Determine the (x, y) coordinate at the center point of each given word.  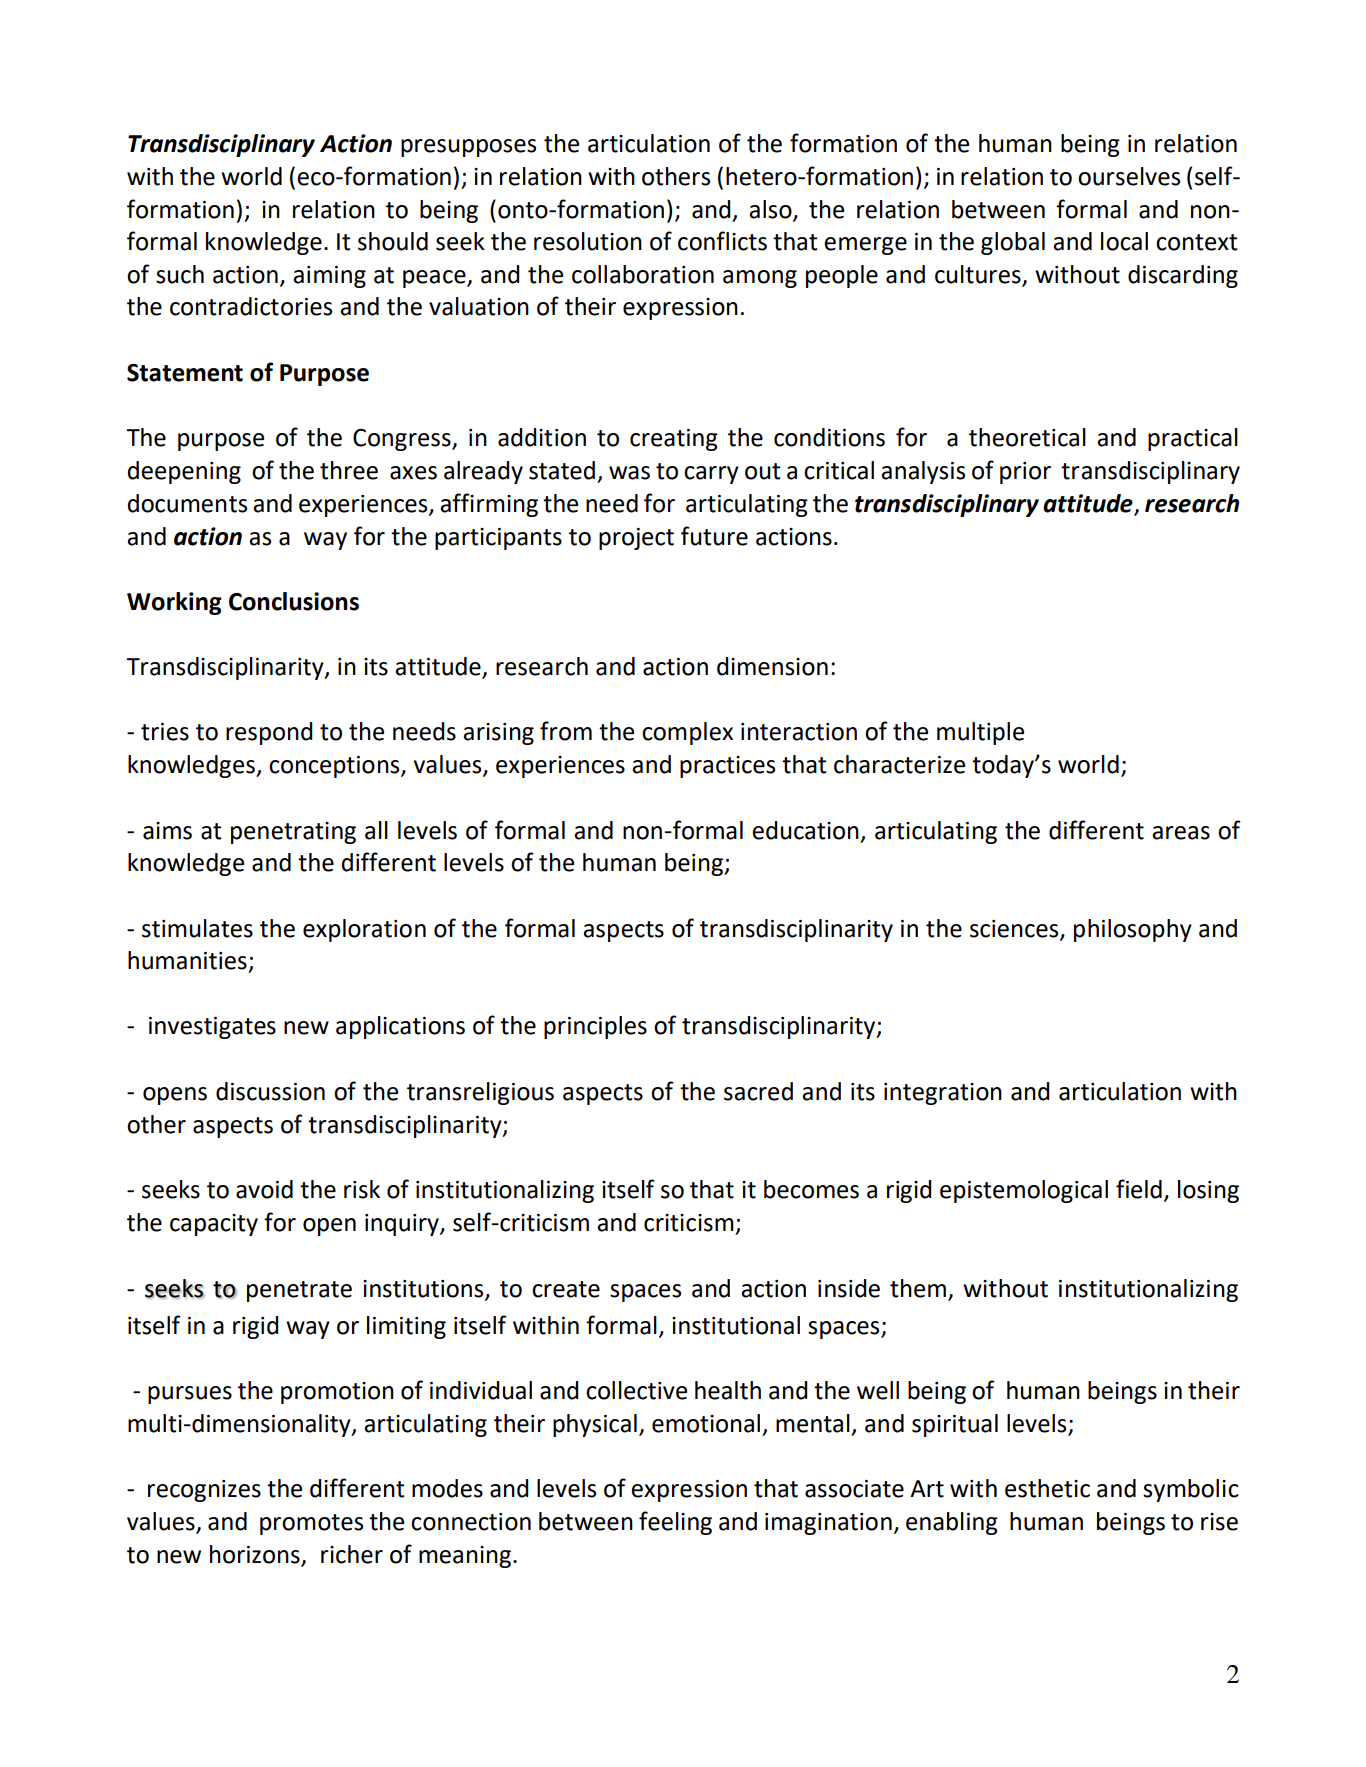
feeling (675, 1523)
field (1139, 1189)
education (805, 830)
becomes (811, 1189)
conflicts (722, 241)
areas (1181, 833)
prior (1025, 473)
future (714, 536)
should (393, 241)
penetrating (293, 833)
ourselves (1129, 176)
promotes (311, 1524)
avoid (264, 1189)
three (349, 470)
